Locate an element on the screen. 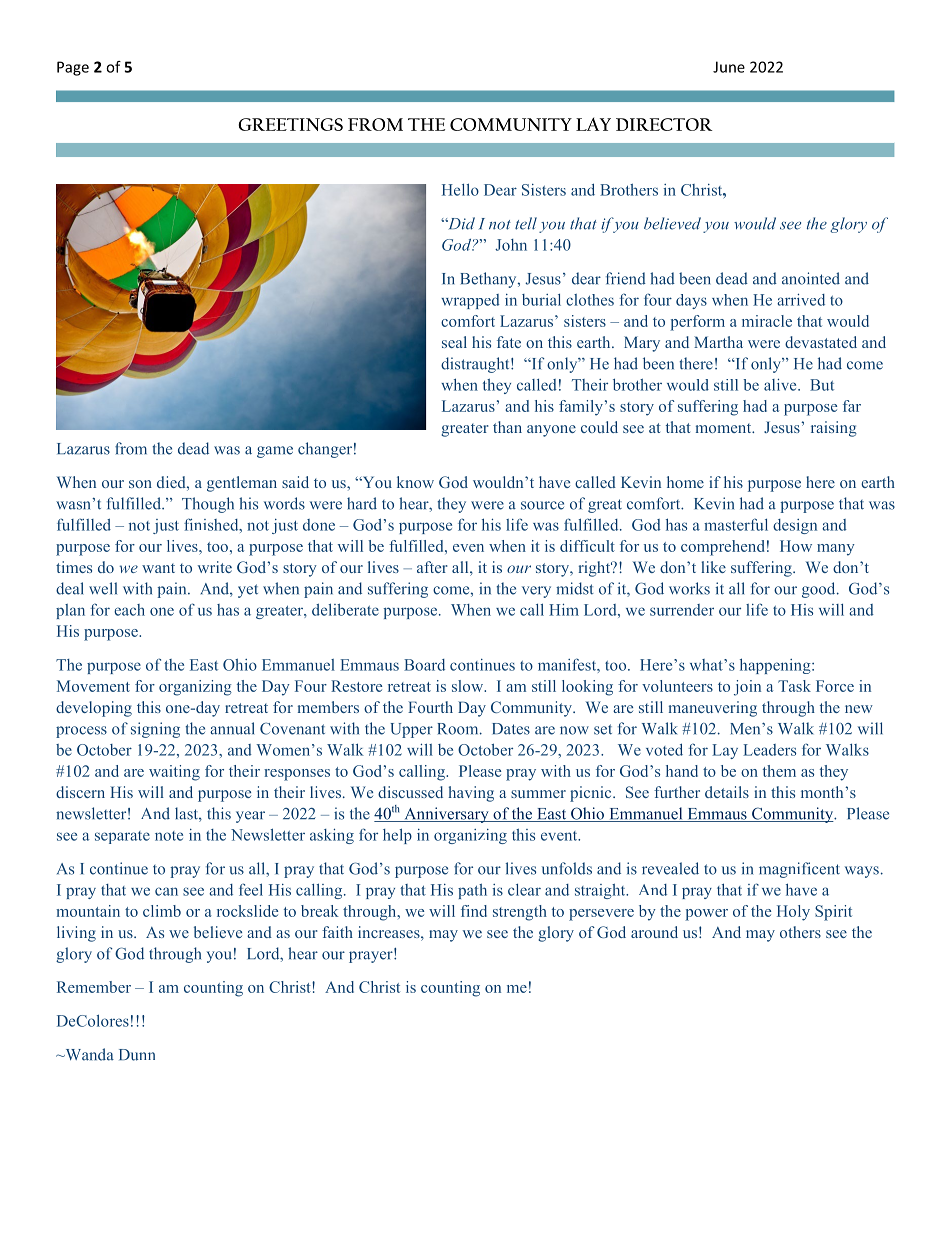 This screenshot has height=1233, width=952. Hello is located at coordinates (460, 189).
